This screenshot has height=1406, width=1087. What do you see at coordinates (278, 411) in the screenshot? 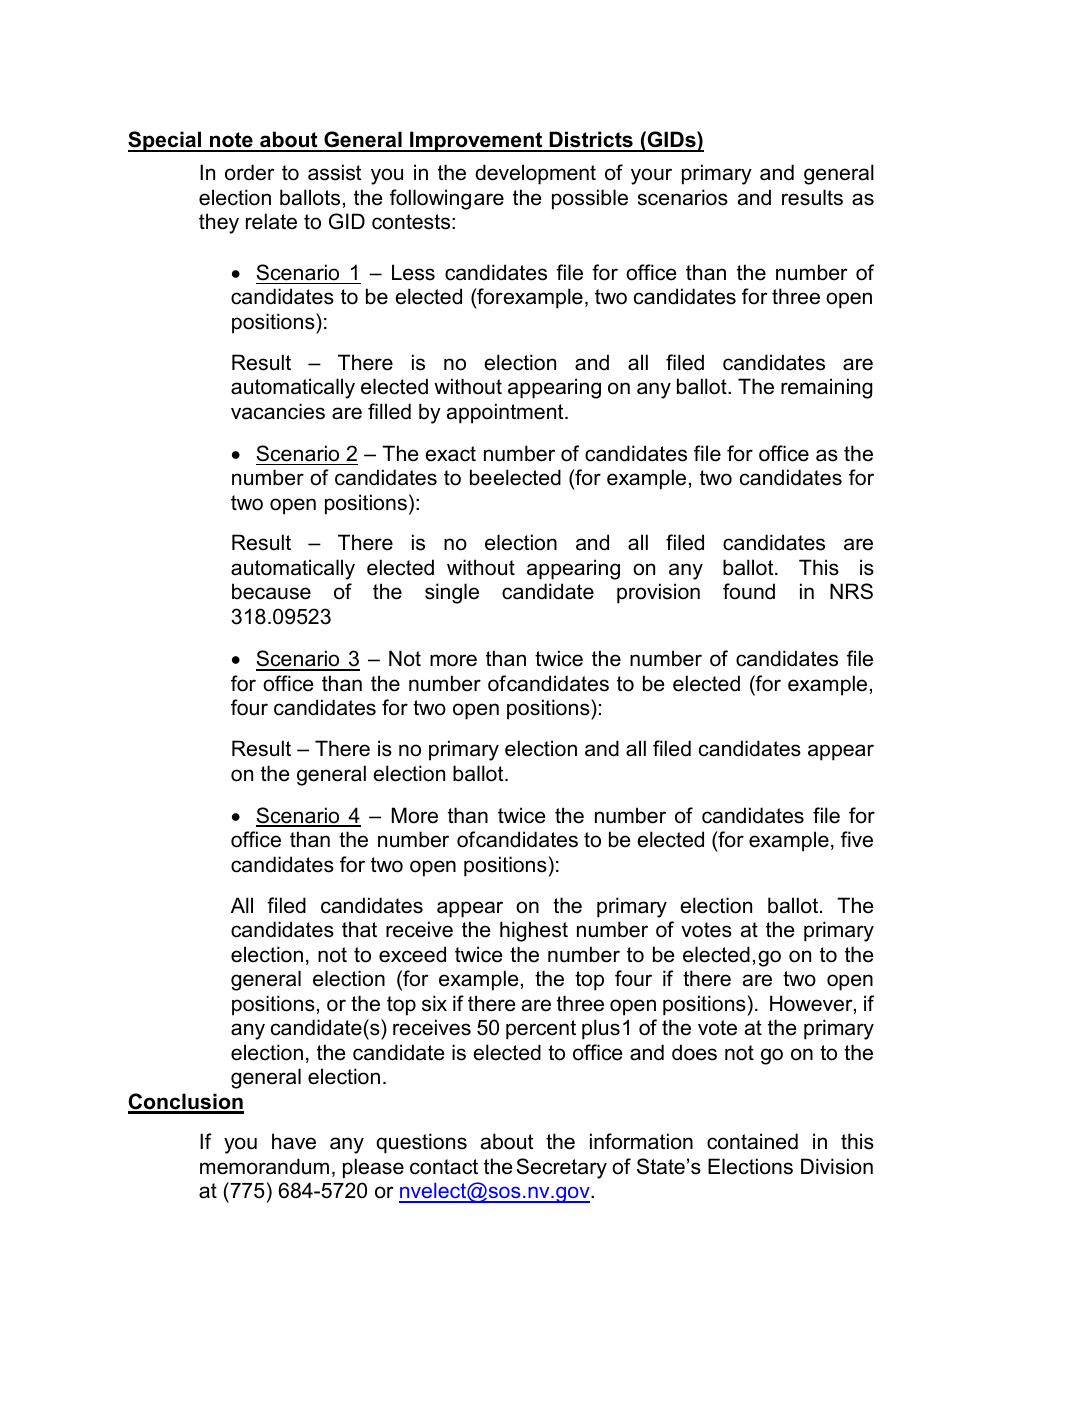
I see `vacancies` at bounding box center [278, 411].
